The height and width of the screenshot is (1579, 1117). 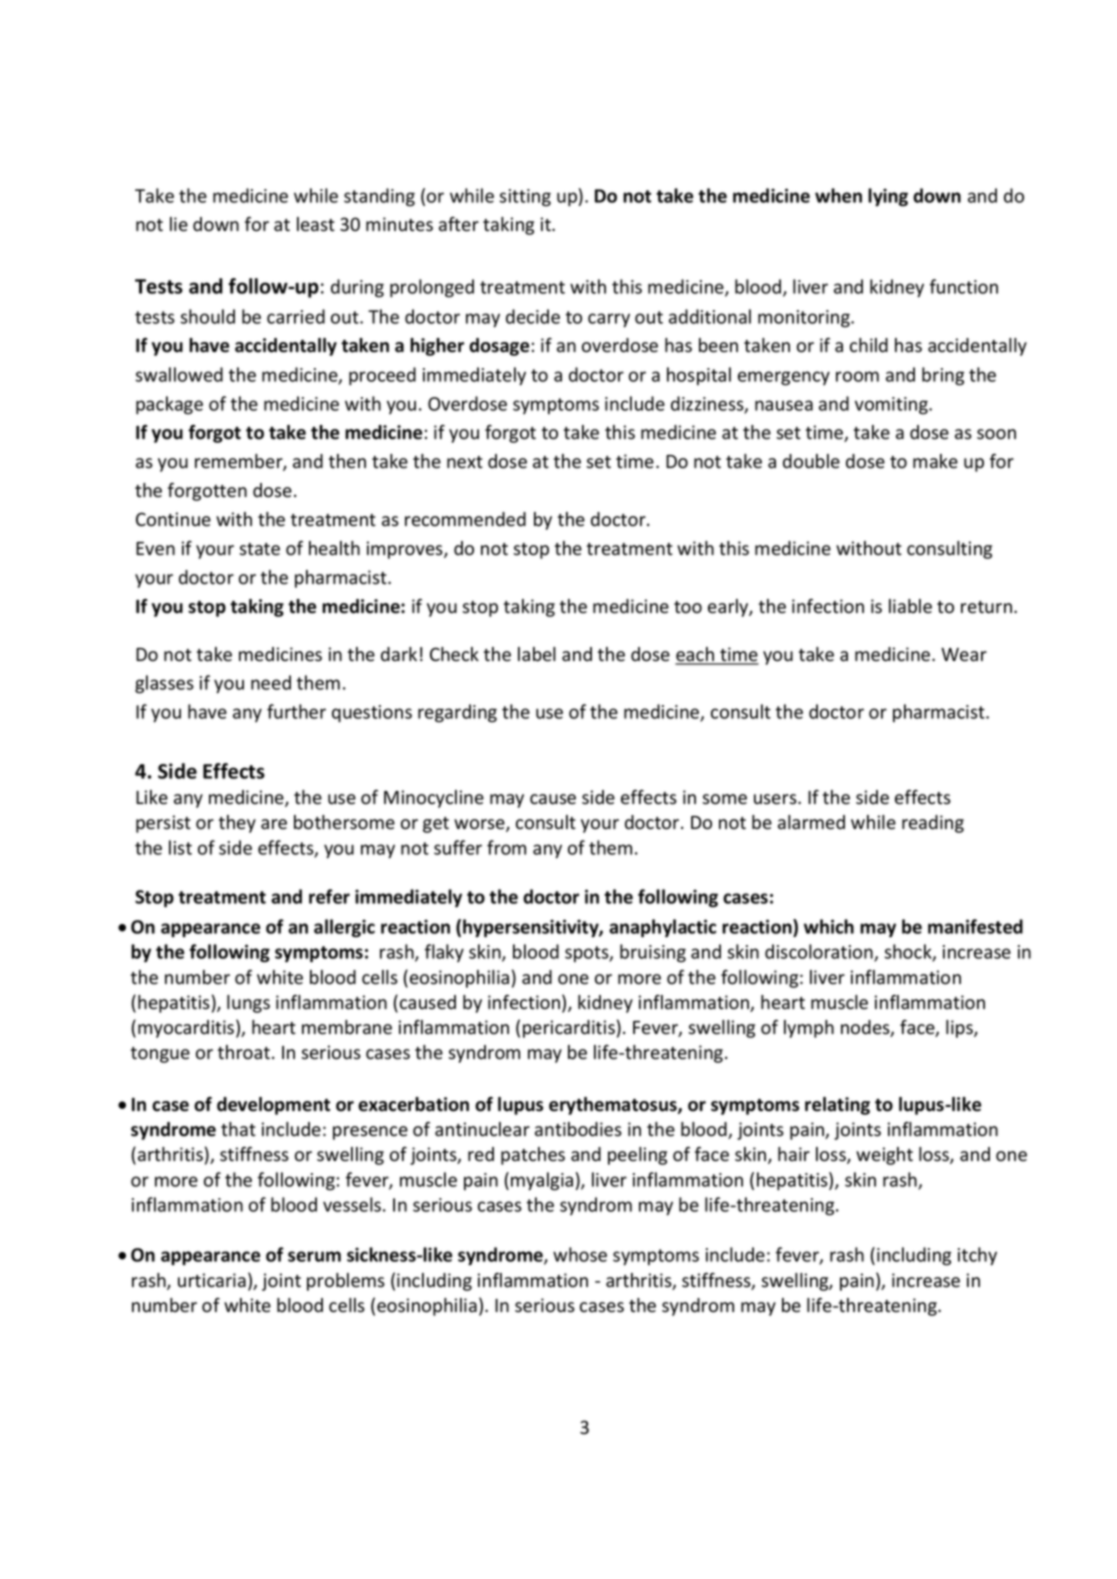 What do you see at coordinates (977, 1256) in the screenshot?
I see `itchy` at bounding box center [977, 1256].
